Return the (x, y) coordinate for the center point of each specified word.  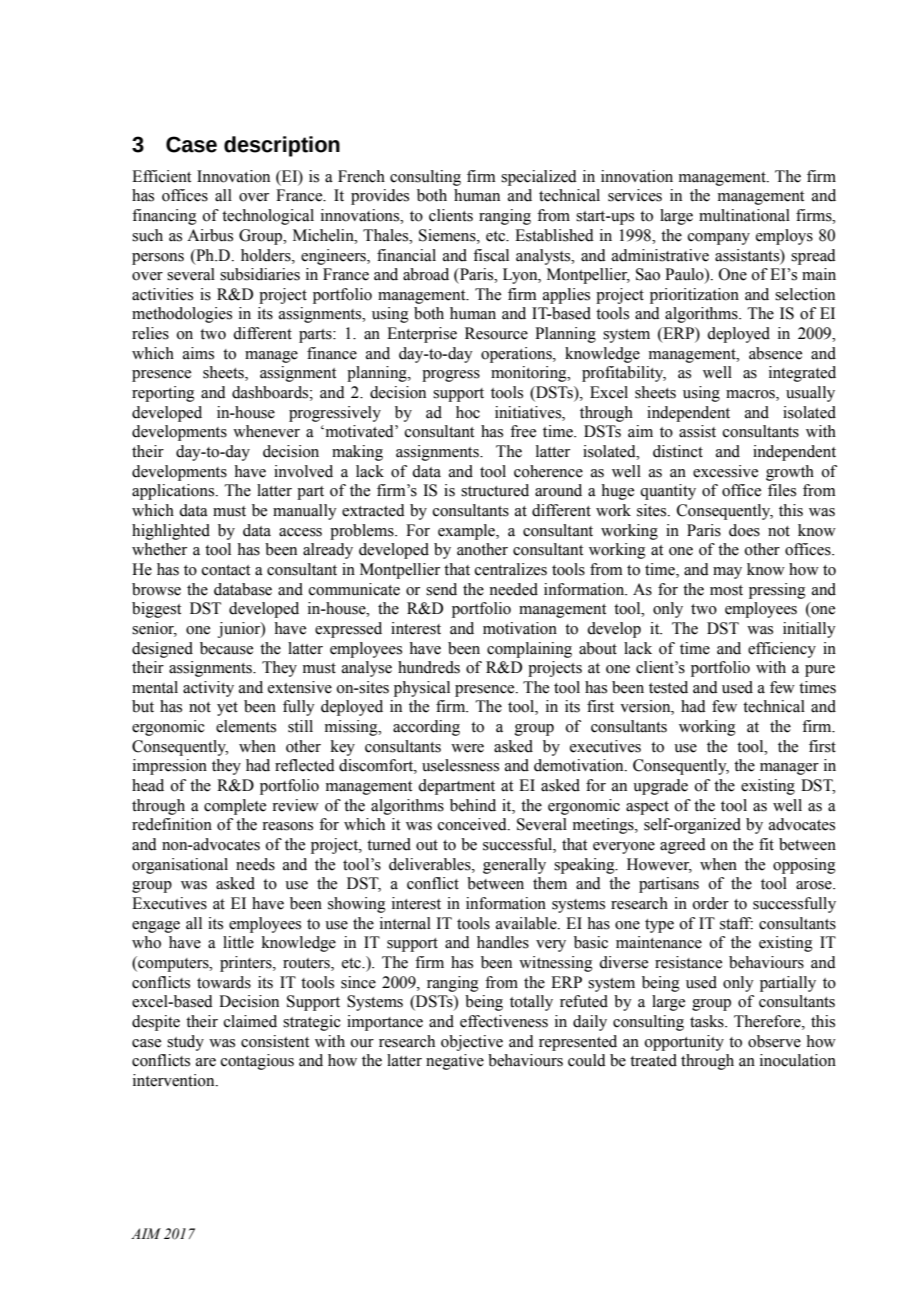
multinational (744, 215)
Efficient (161, 176)
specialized (539, 178)
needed (513, 589)
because (226, 648)
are (206, 1062)
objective (472, 1043)
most (726, 590)
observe (774, 1041)
